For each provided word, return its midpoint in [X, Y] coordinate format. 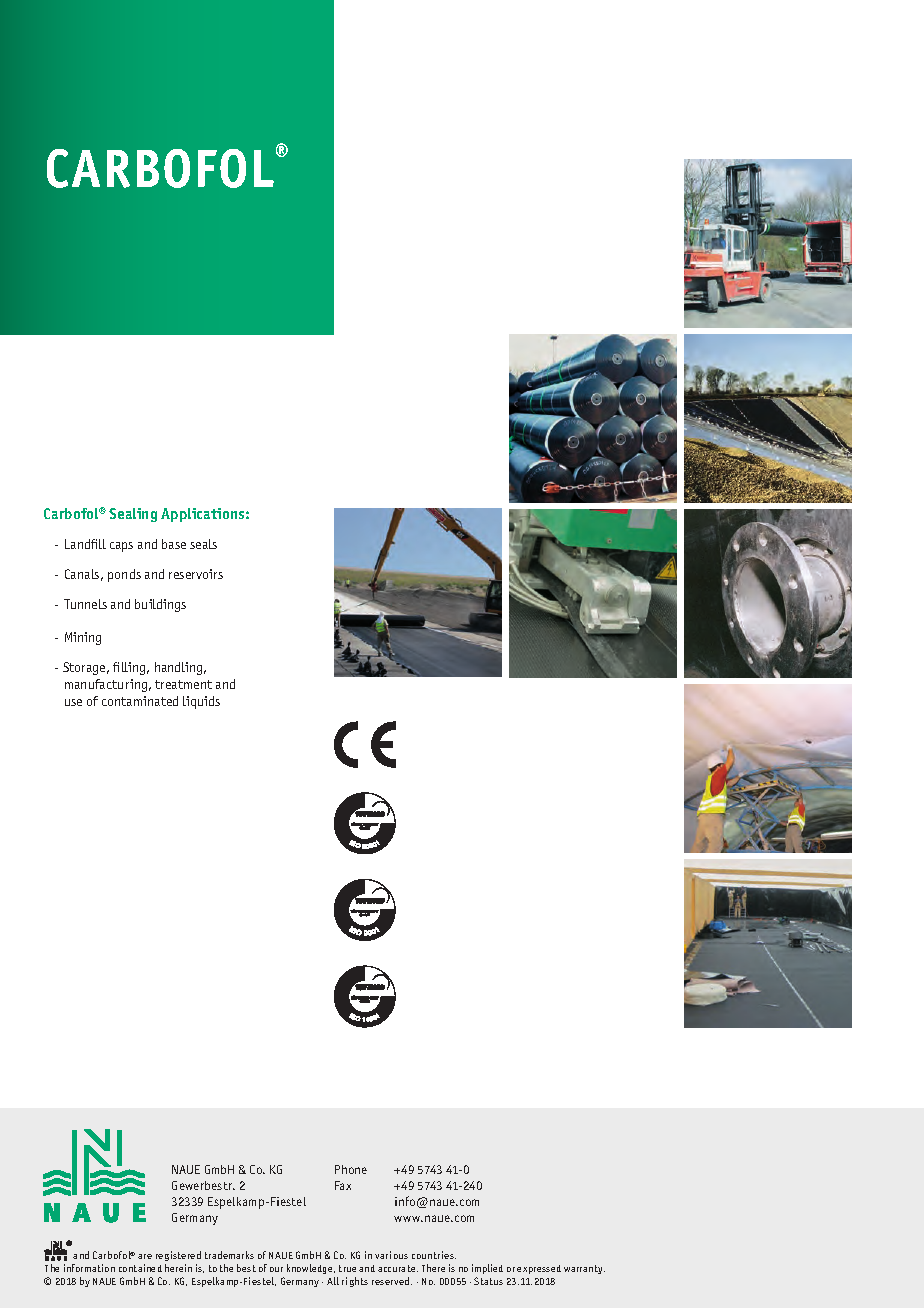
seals [203, 544]
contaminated [140, 701]
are [145, 1256]
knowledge [311, 1269]
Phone [351, 1169]
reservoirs [196, 574]
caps [121, 547]
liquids [201, 702]
